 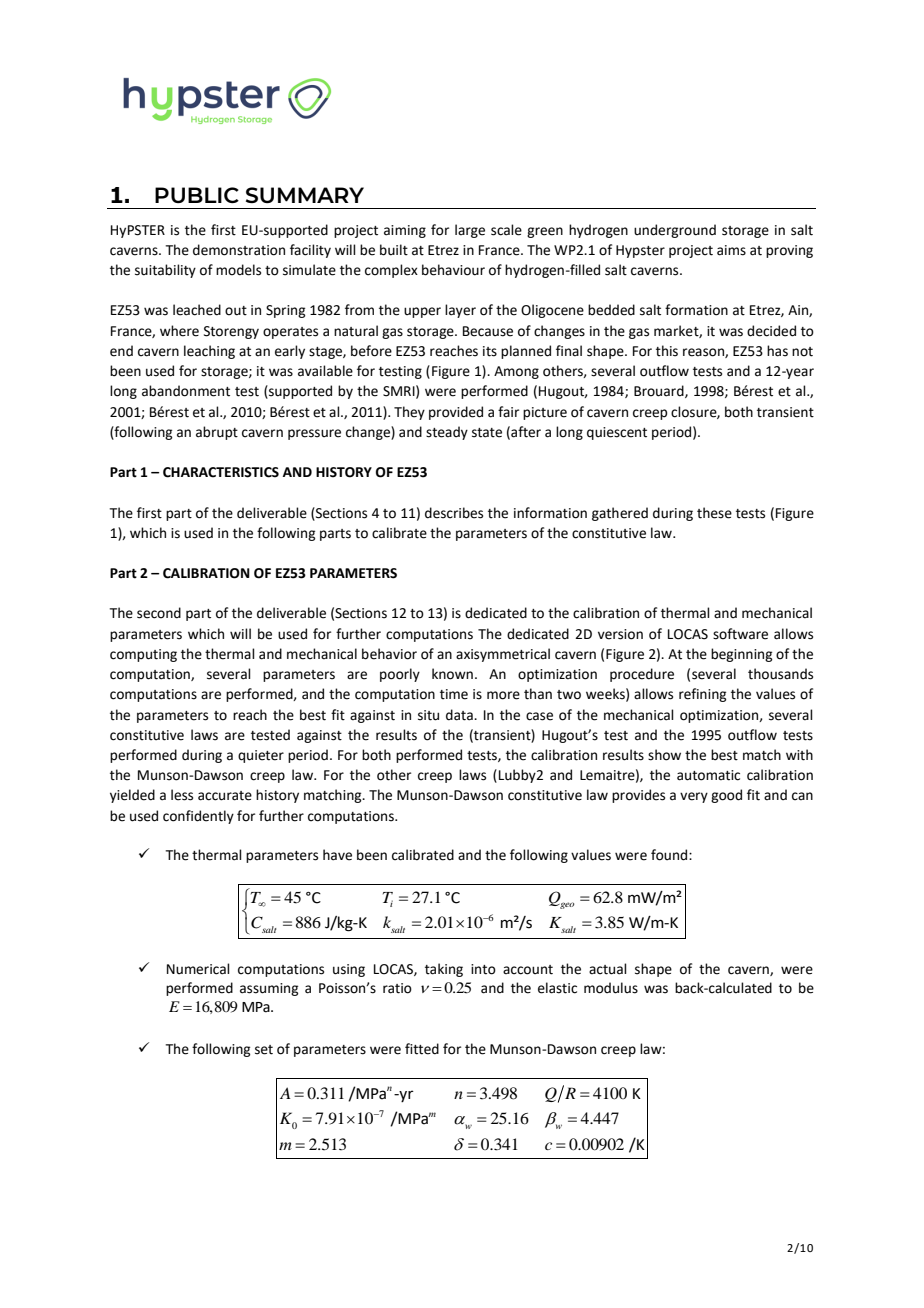 What do you see at coordinates (456, 413) in the screenshot?
I see `provided` at bounding box center [456, 413].
